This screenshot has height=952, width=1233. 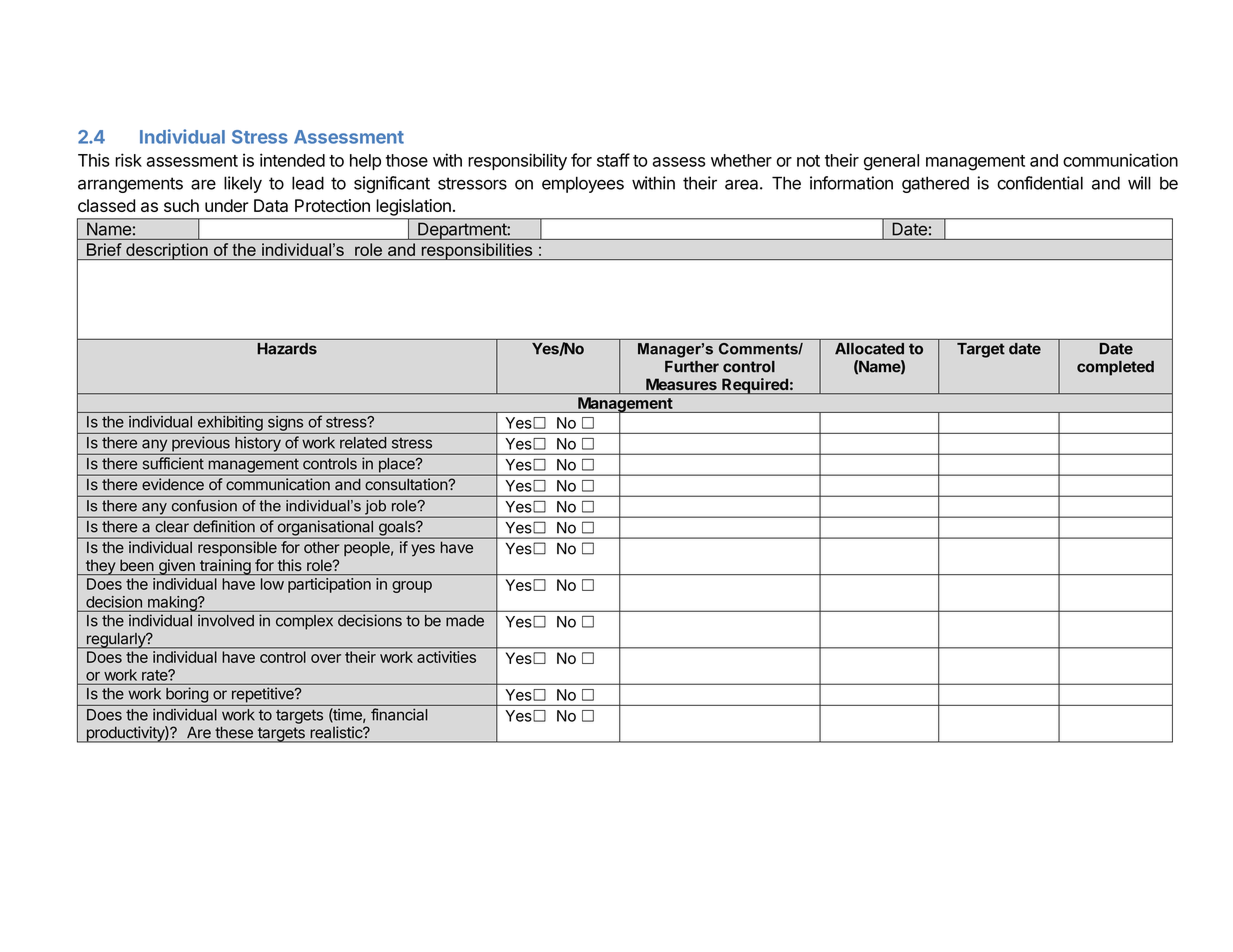 I want to click on confidential, so click(x=1040, y=183).
